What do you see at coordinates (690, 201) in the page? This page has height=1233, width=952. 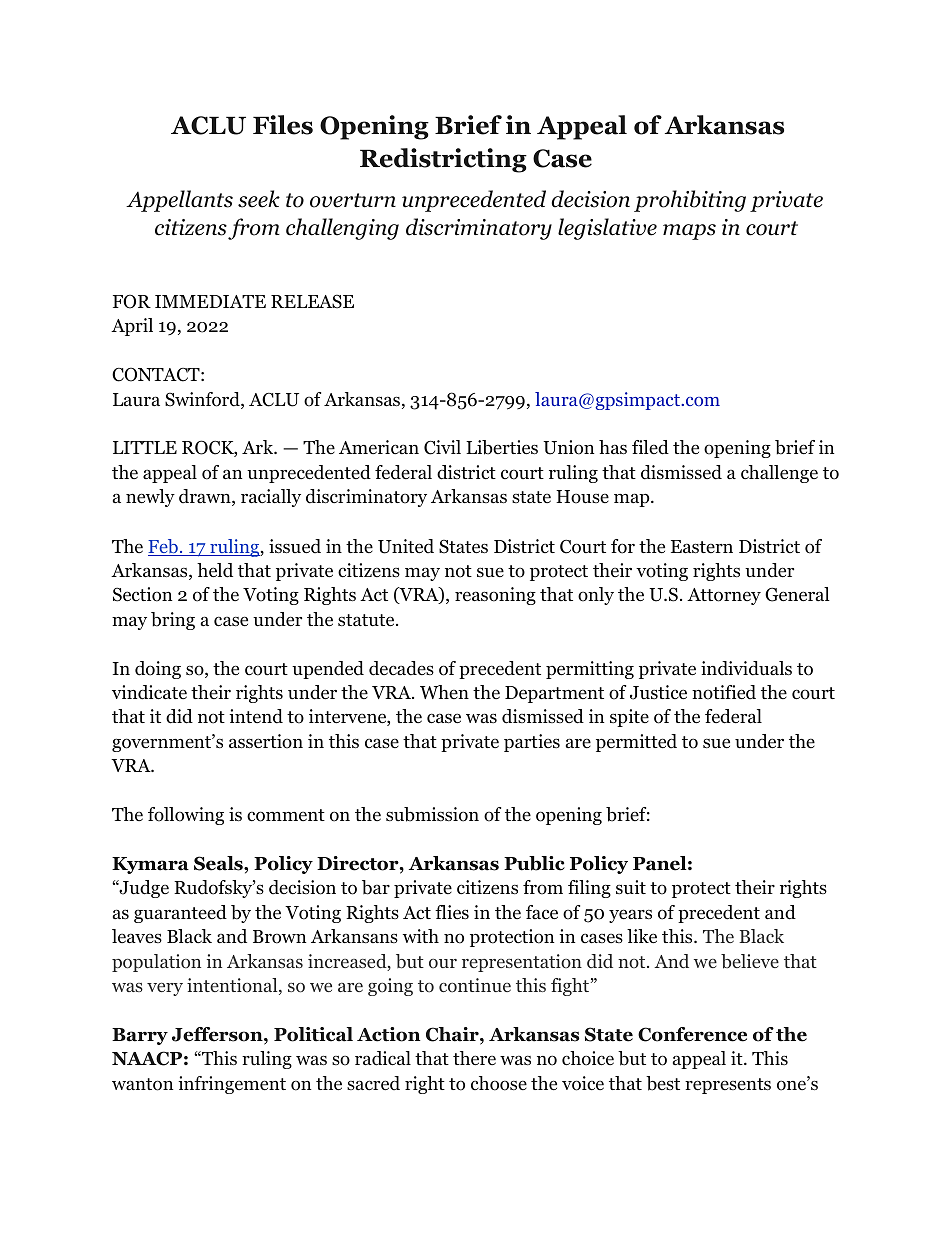 I see `prohibiting` at bounding box center [690, 201].
